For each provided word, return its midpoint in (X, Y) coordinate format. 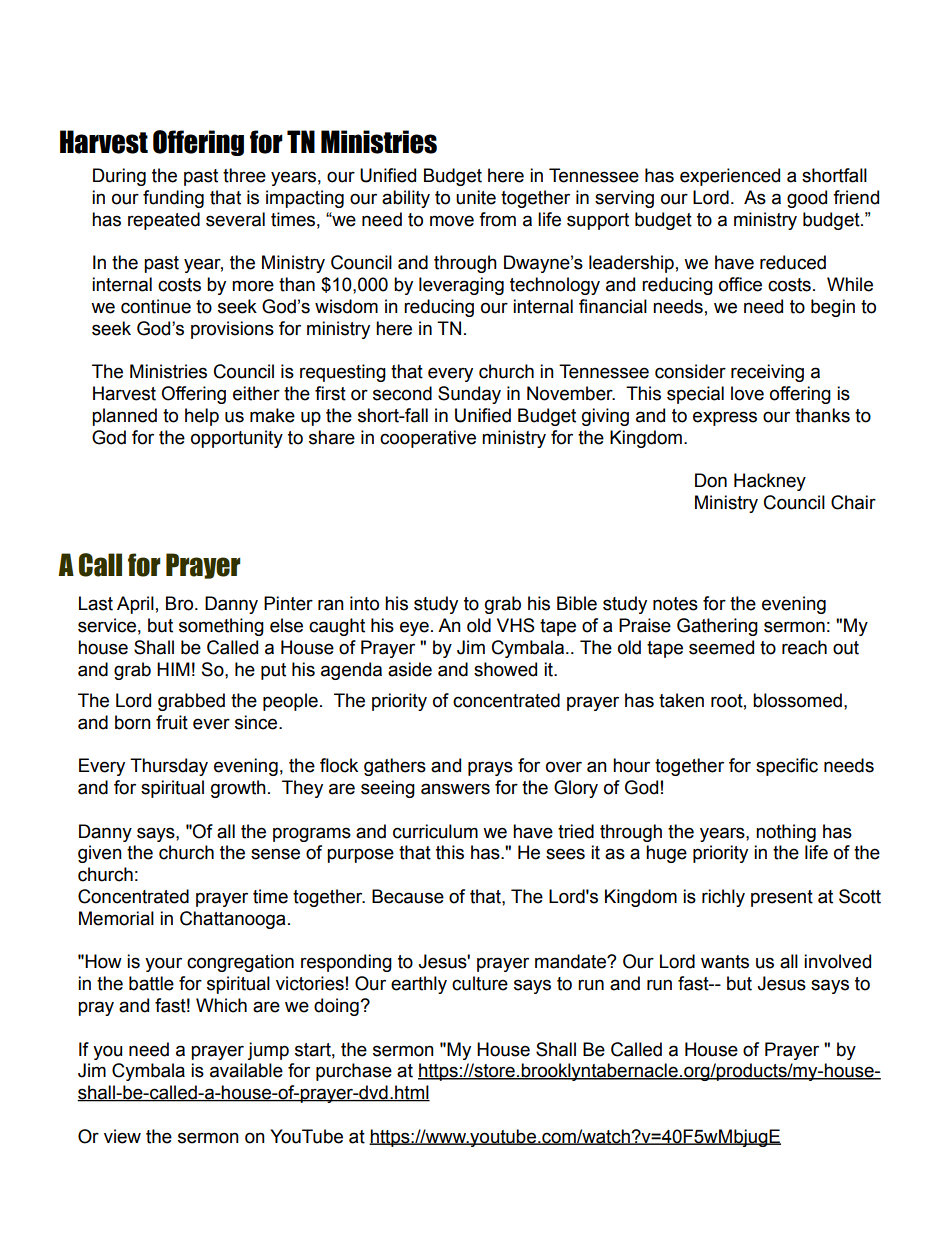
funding (173, 199)
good (807, 199)
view (122, 1136)
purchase (354, 1072)
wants (725, 962)
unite (476, 197)
